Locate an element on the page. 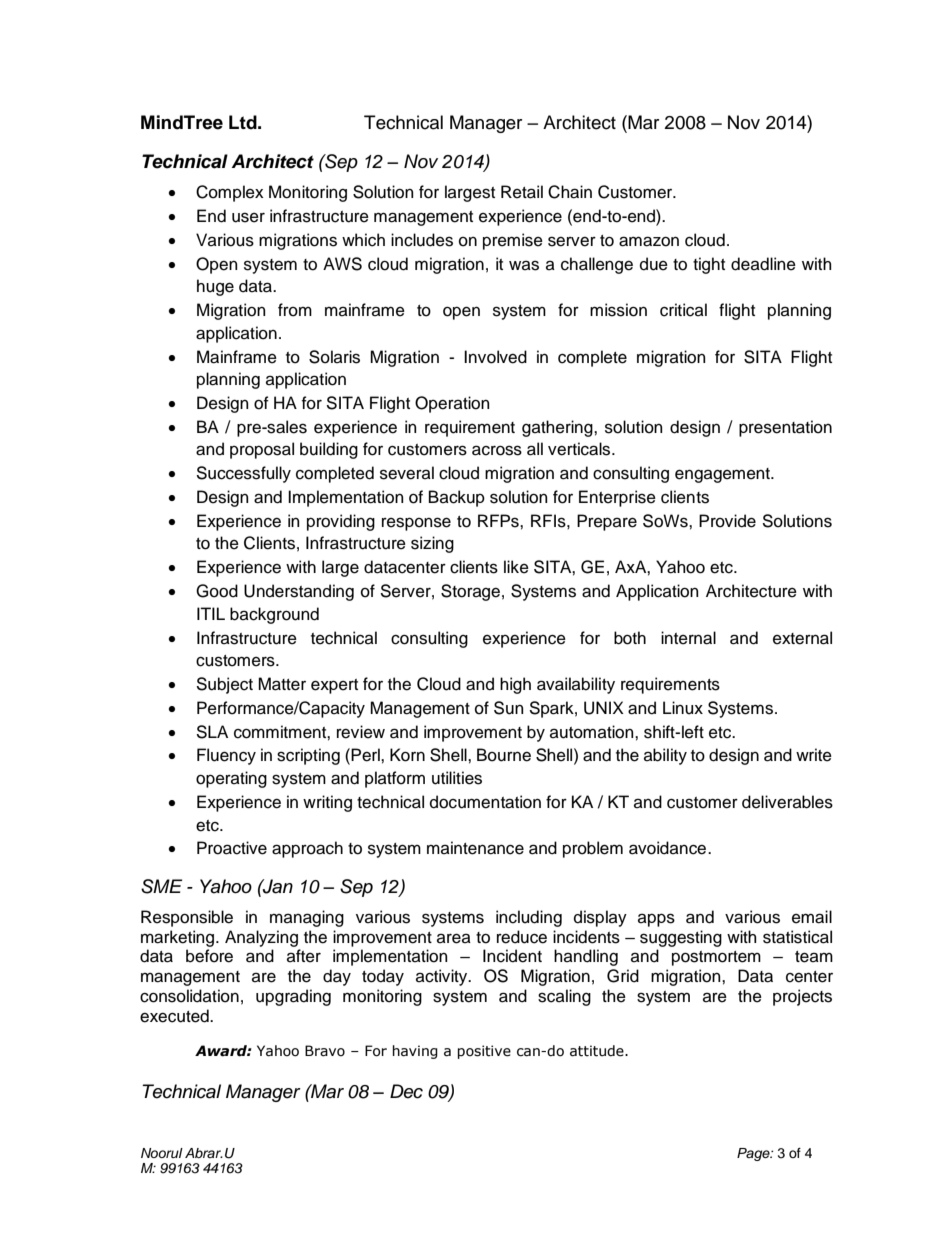 The width and height of the document is (952, 1233). Successfully is located at coordinates (243, 474).
